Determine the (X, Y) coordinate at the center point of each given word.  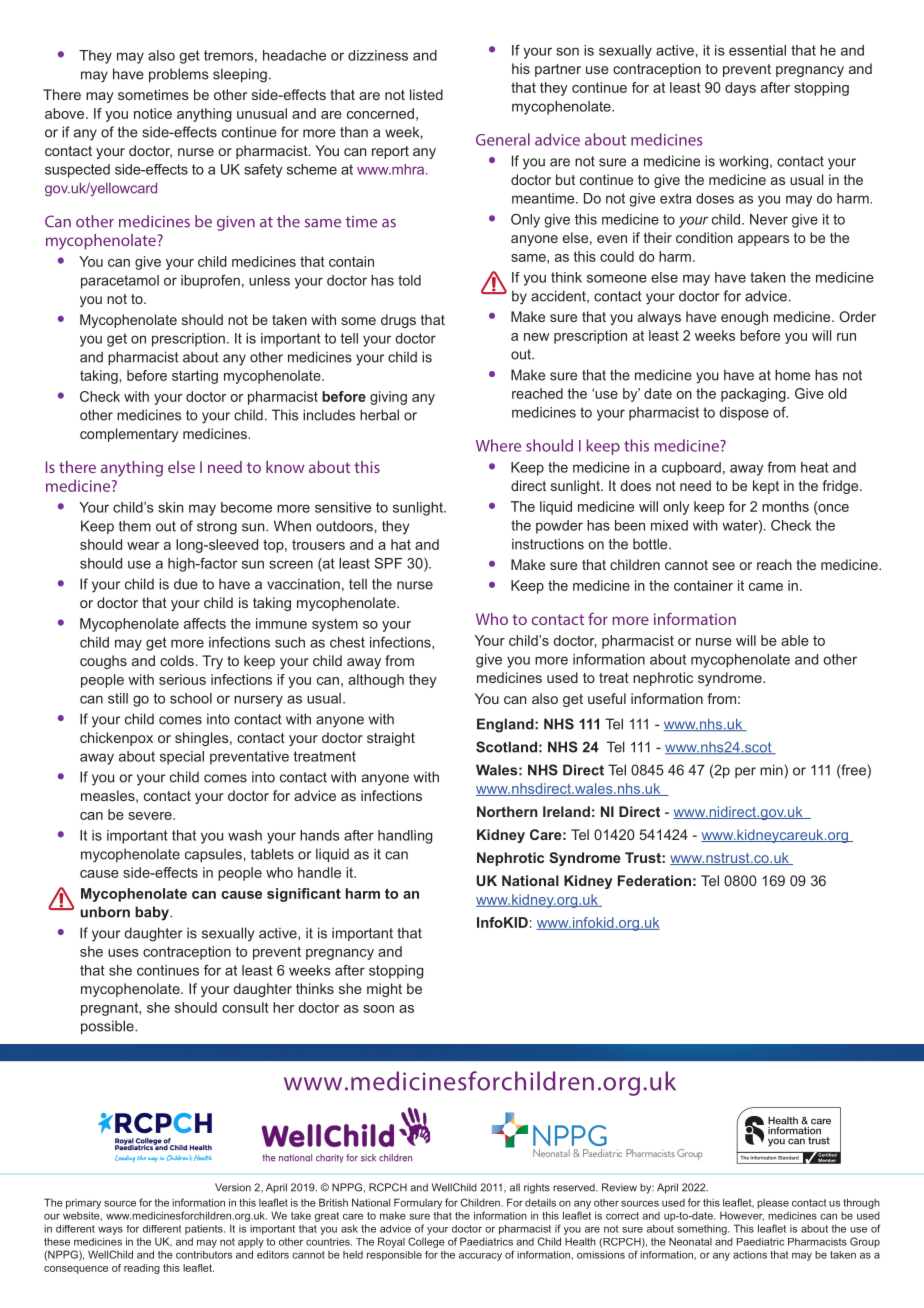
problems (179, 75)
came (766, 587)
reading (142, 1269)
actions (750, 1255)
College (426, 1242)
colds (177, 660)
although (376, 681)
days (740, 89)
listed (426, 94)
